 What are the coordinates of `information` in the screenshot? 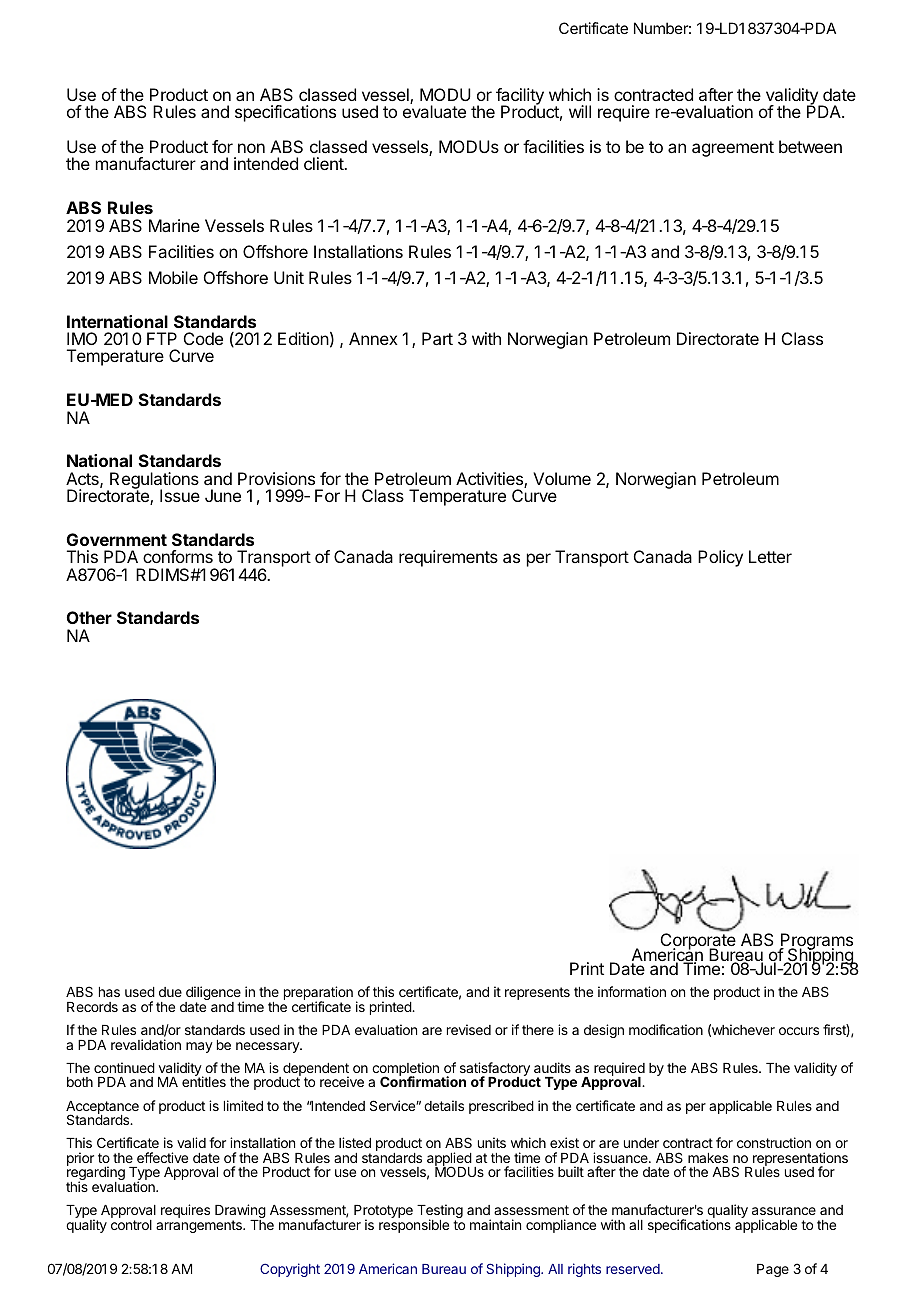 It's located at (632, 991).
